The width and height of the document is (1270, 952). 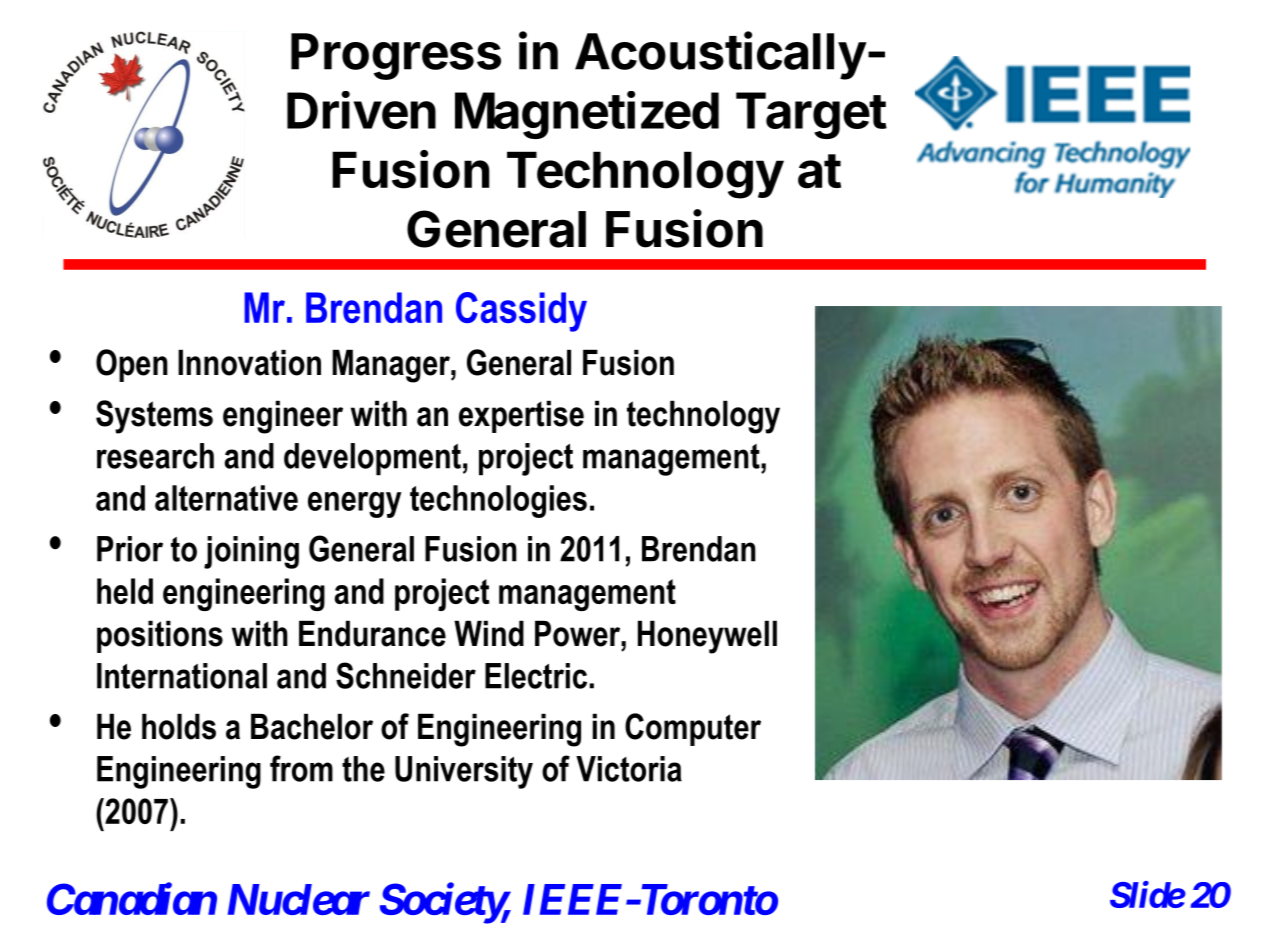 I want to click on technologies, so click(x=498, y=501).
